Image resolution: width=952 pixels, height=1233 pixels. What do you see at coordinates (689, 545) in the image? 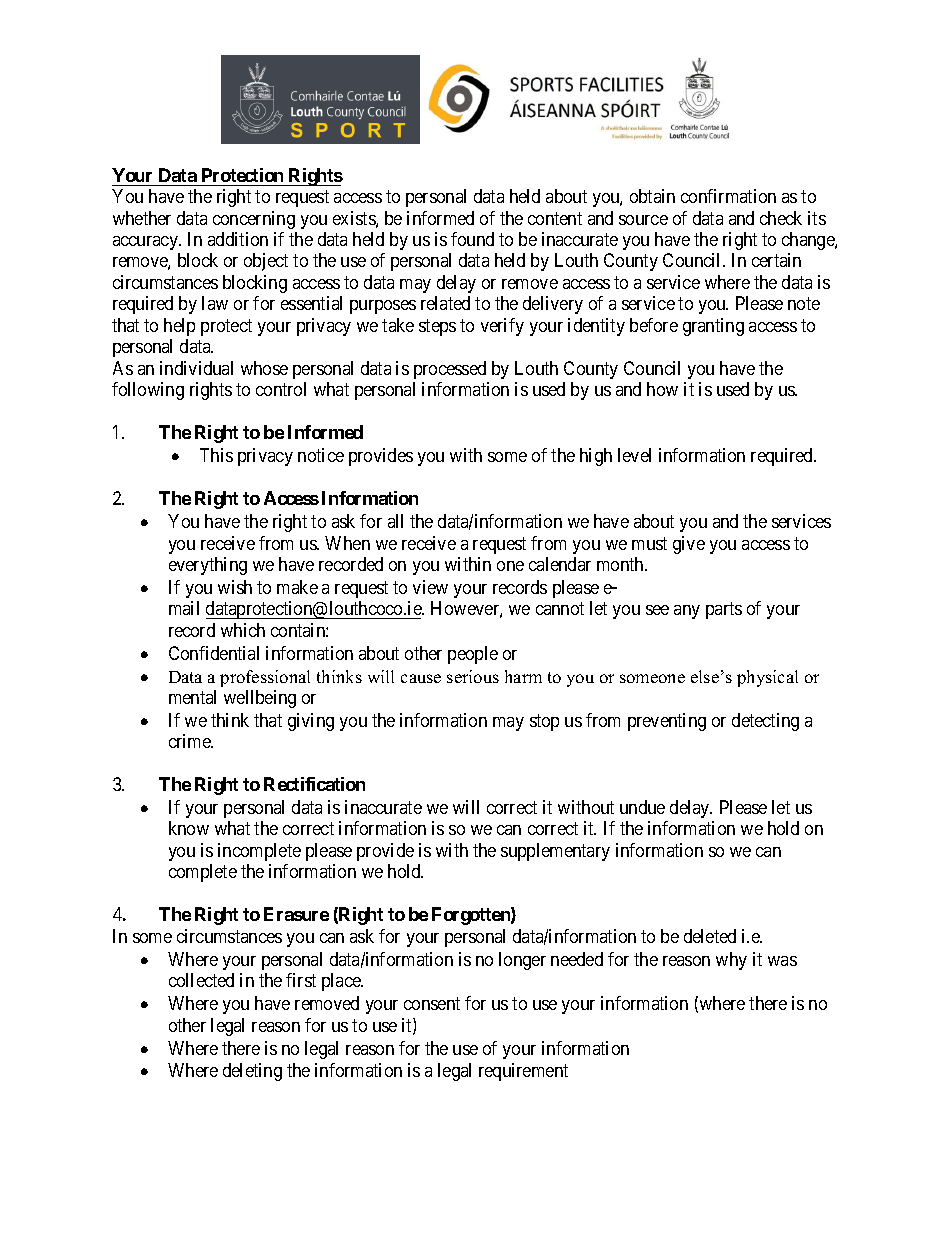
I see `give` at bounding box center [689, 545].
